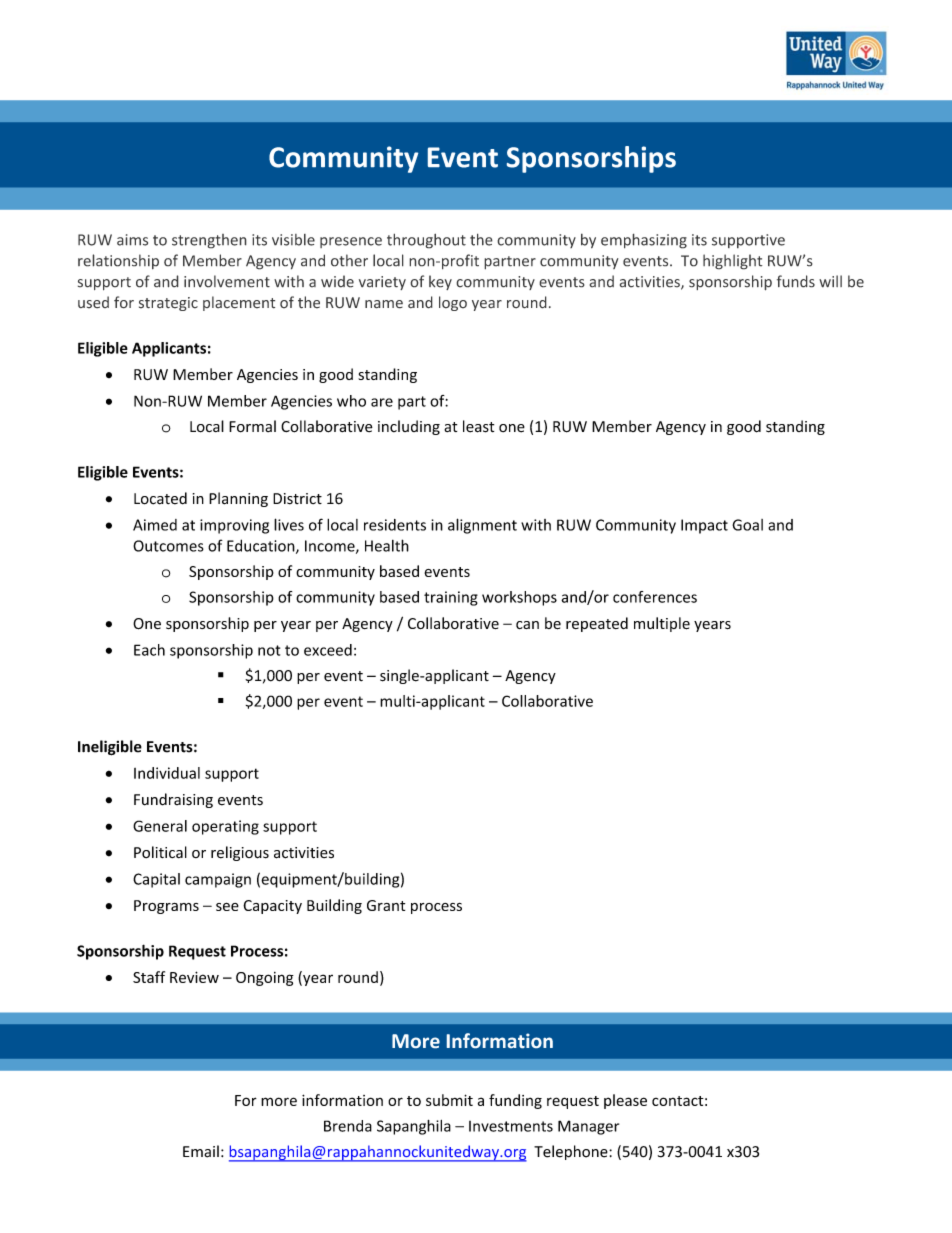 Image resolution: width=952 pixels, height=1233 pixels. What do you see at coordinates (597, 624) in the document?
I see `repeated` at bounding box center [597, 624].
